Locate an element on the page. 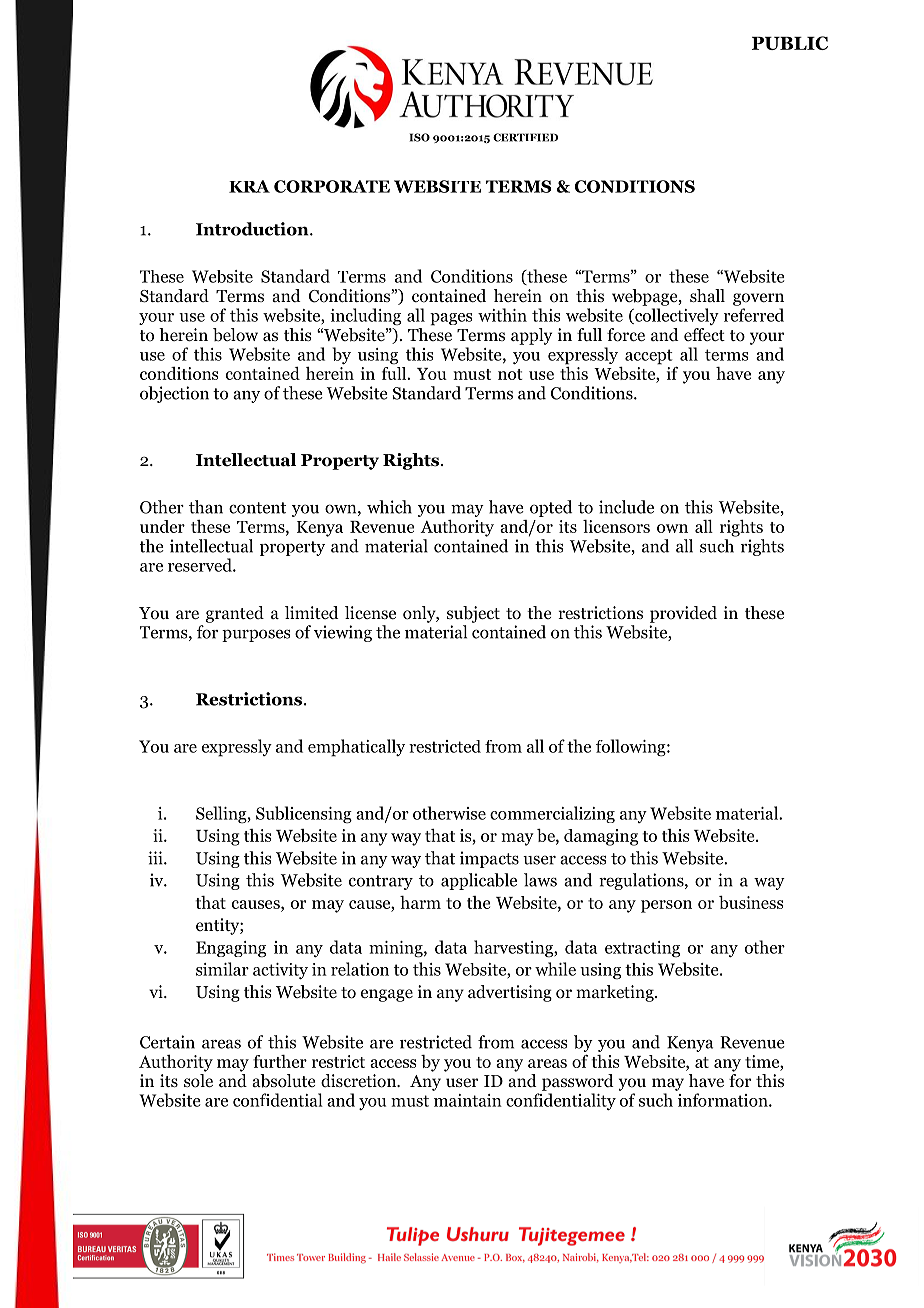  sole is located at coordinates (198, 1081).
